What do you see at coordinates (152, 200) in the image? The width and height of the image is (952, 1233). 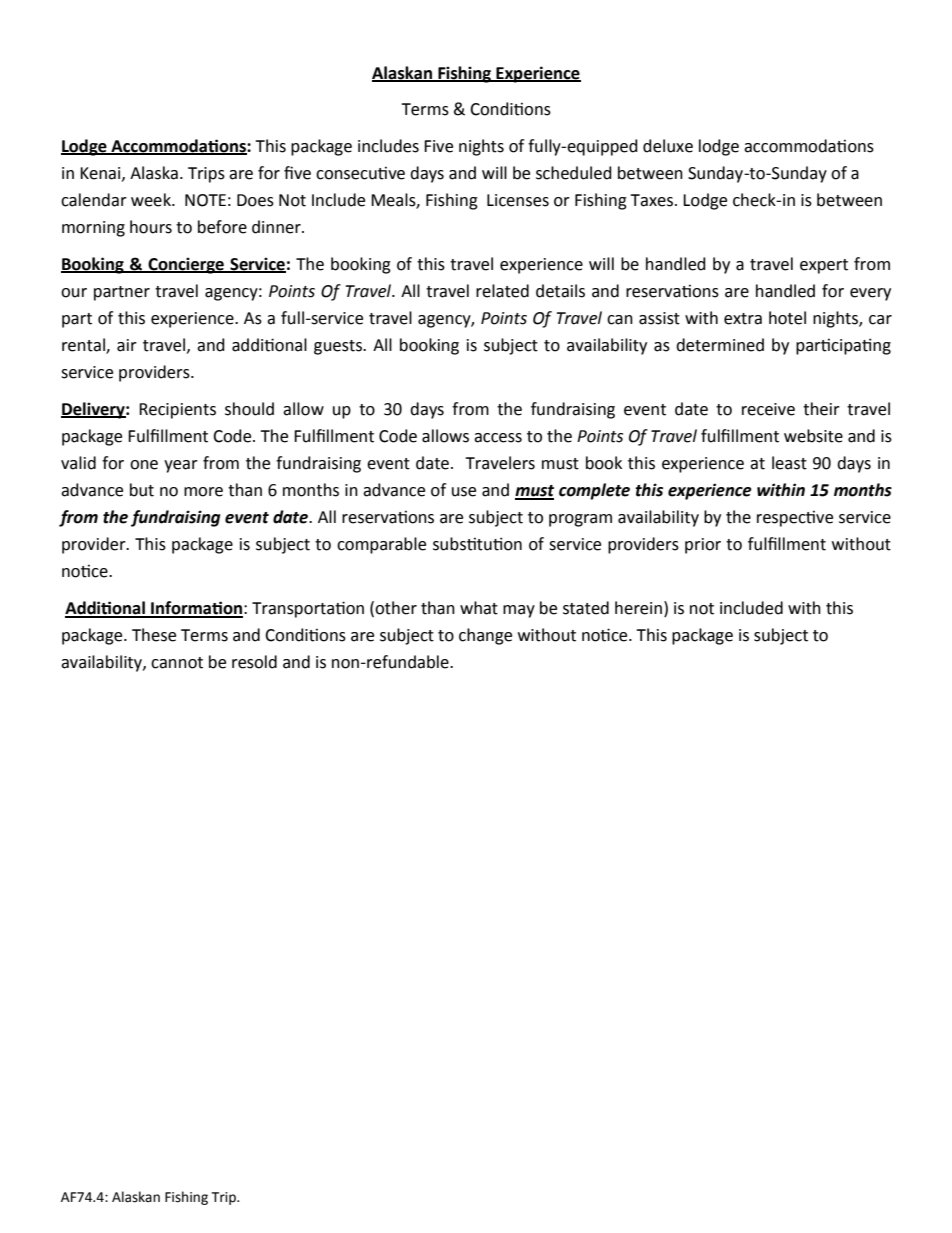 I see `week` at bounding box center [152, 200].
